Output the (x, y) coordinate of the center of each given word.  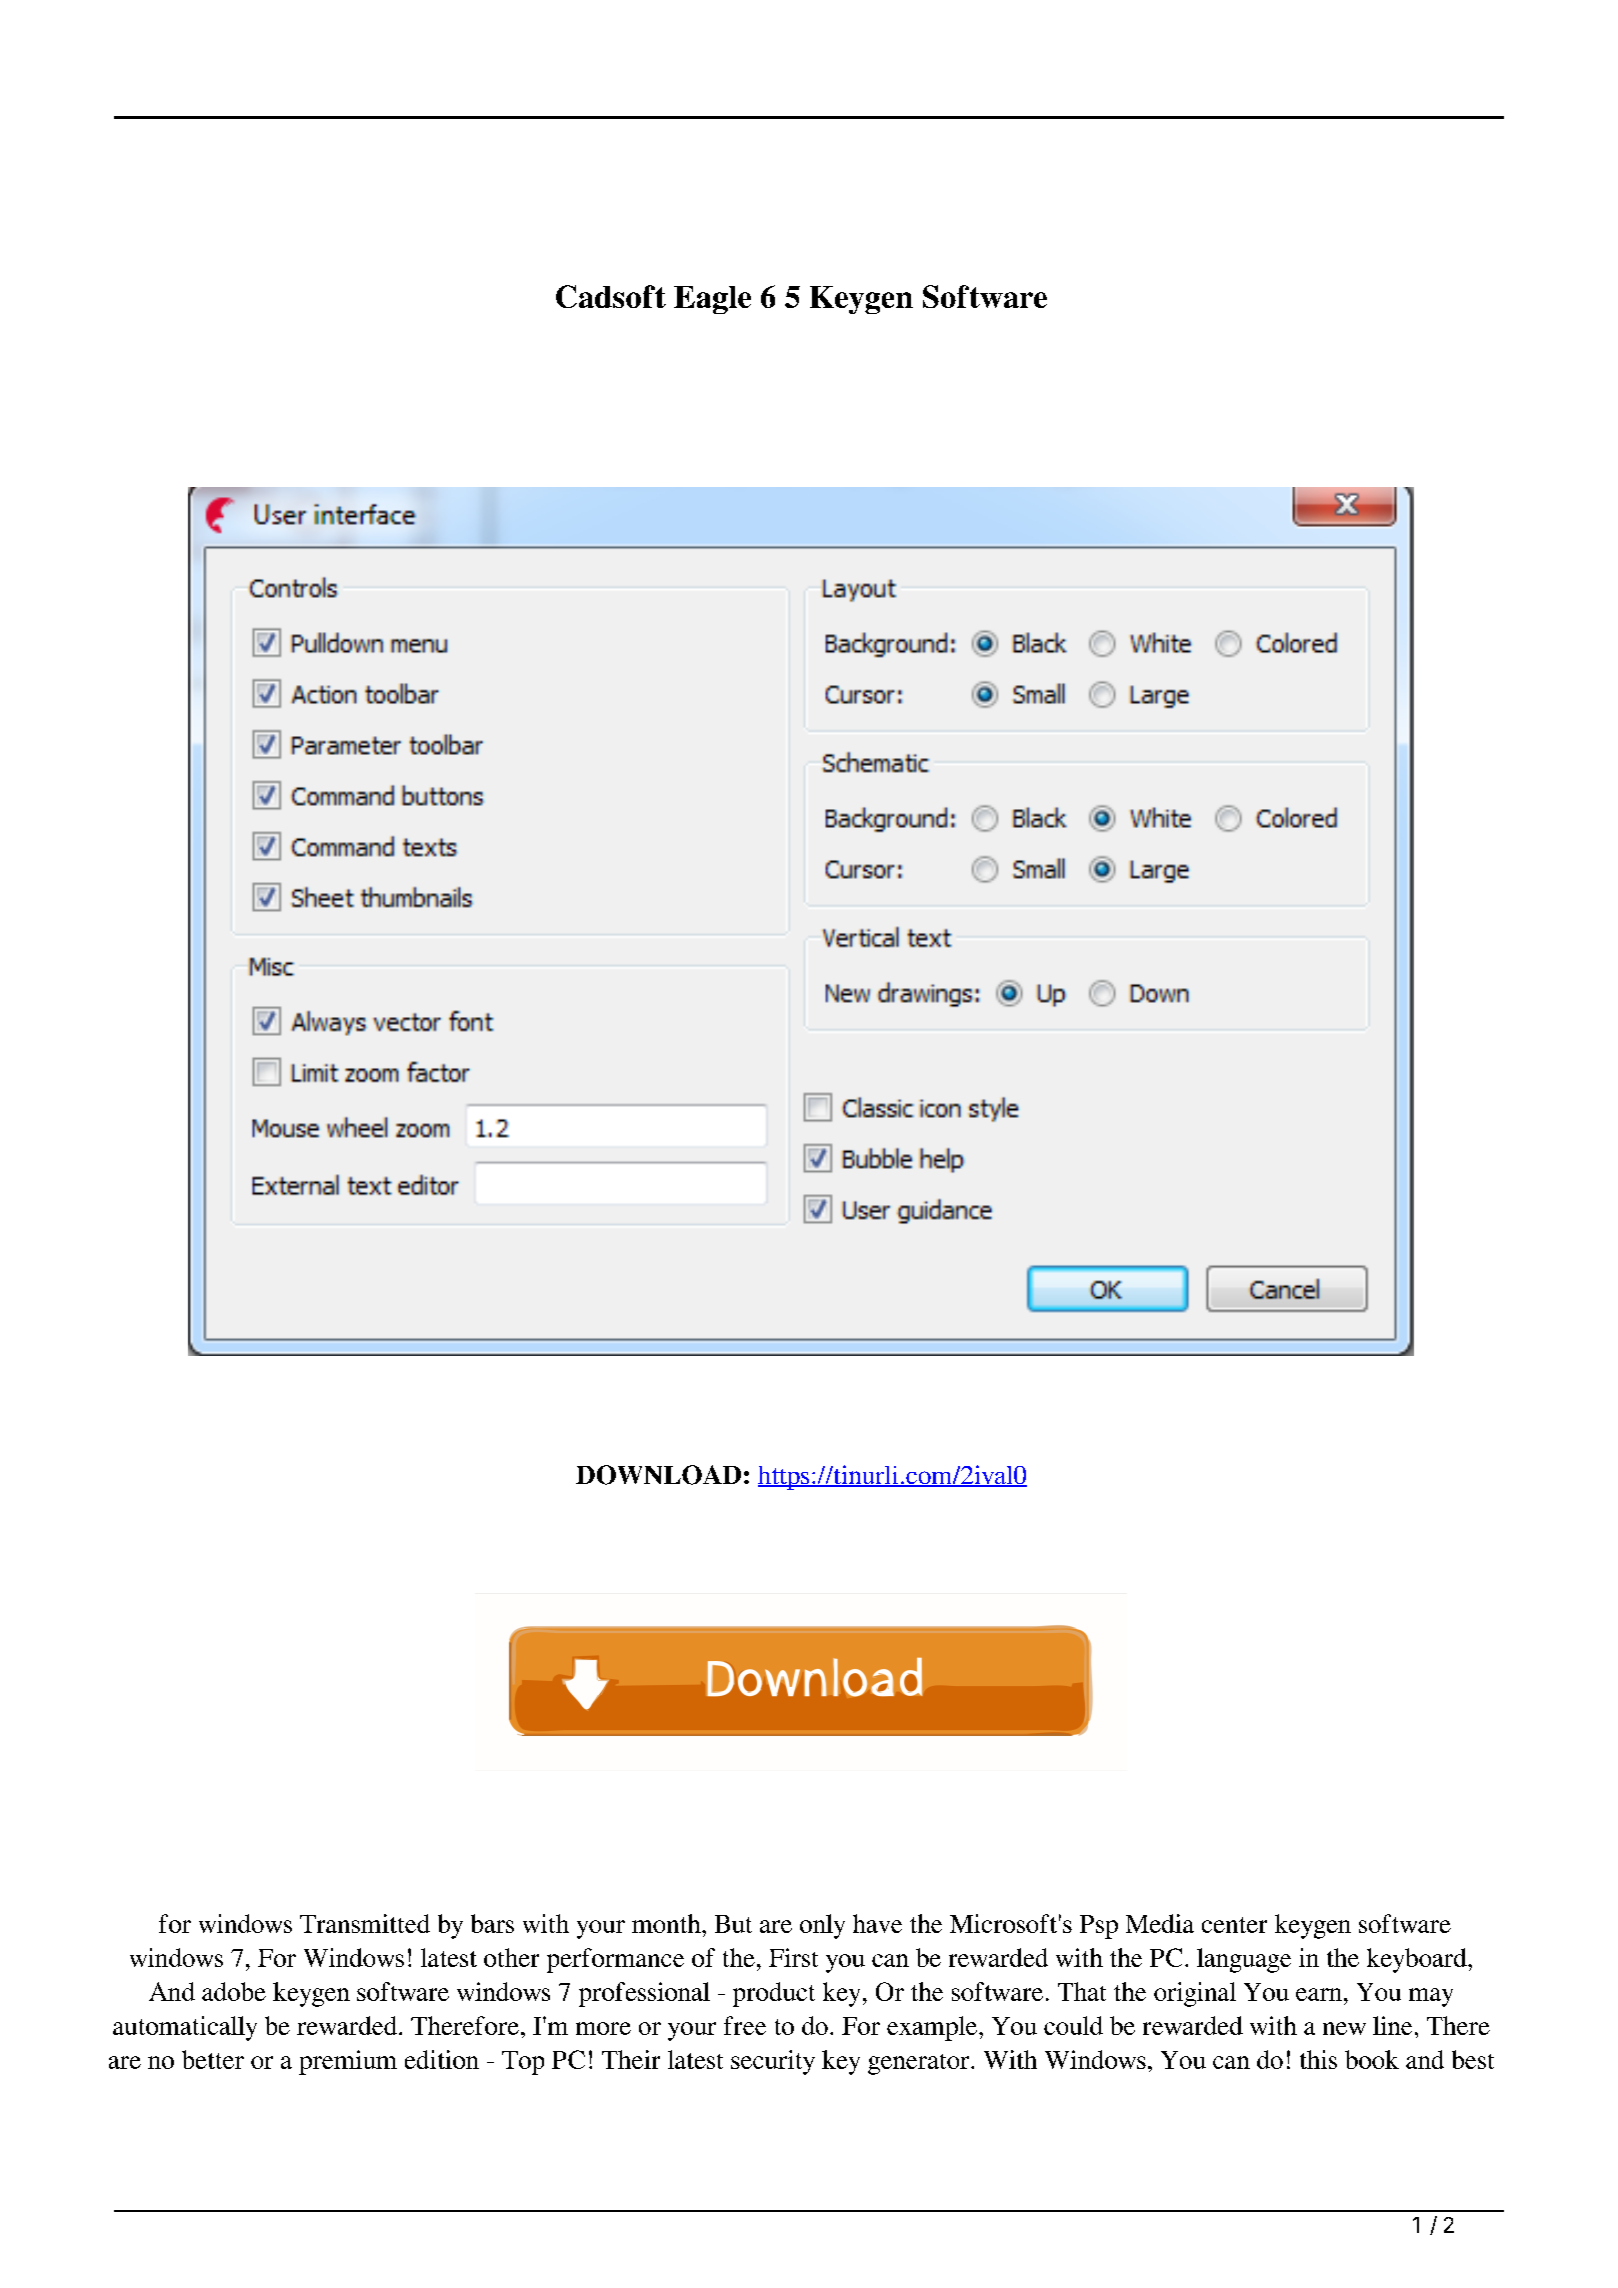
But (733, 1924)
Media (1160, 1923)
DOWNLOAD (658, 1475)
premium (348, 2062)
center (1234, 1925)
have (877, 1923)
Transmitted (365, 1923)
